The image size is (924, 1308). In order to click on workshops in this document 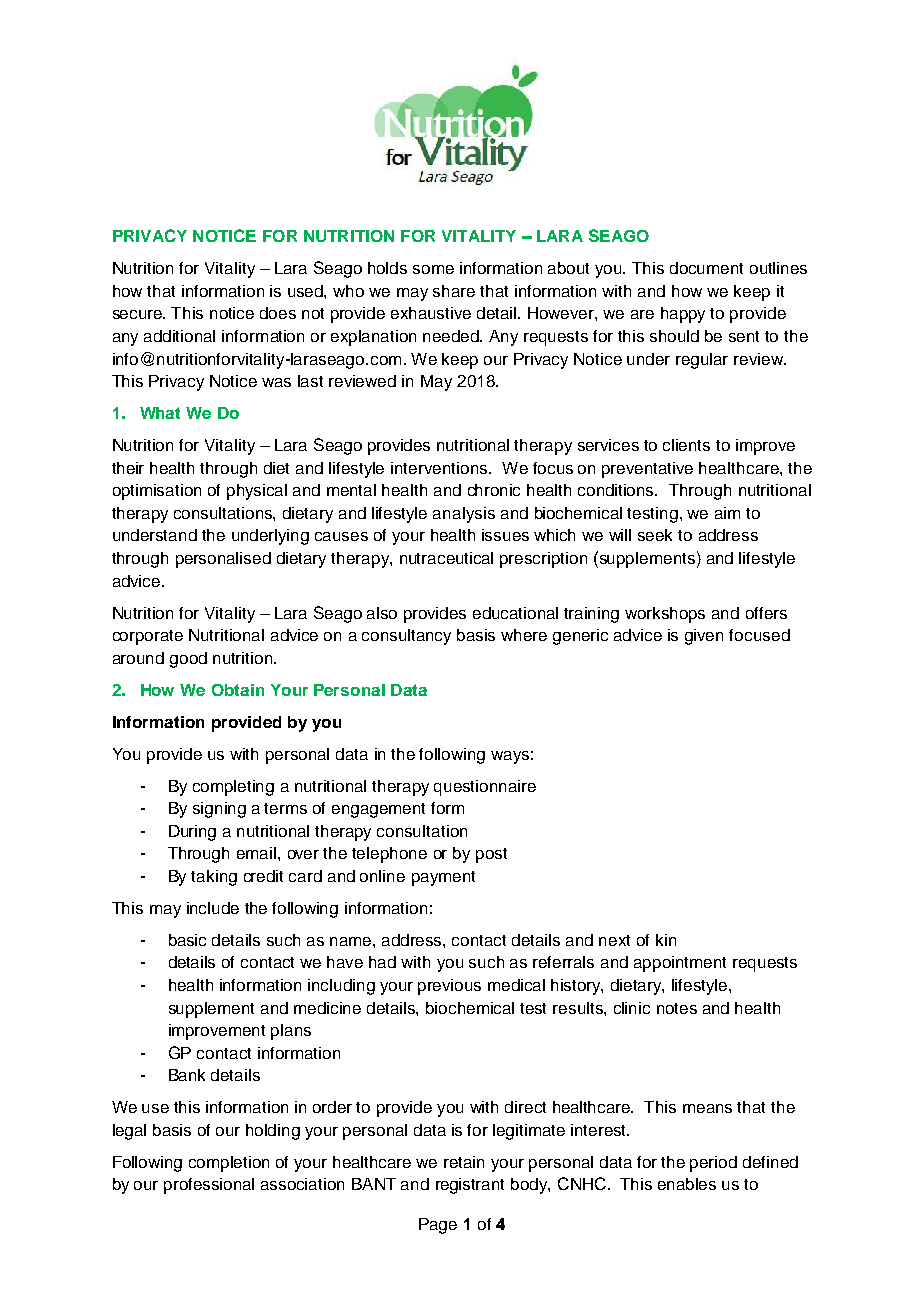, I will do `click(665, 615)`.
